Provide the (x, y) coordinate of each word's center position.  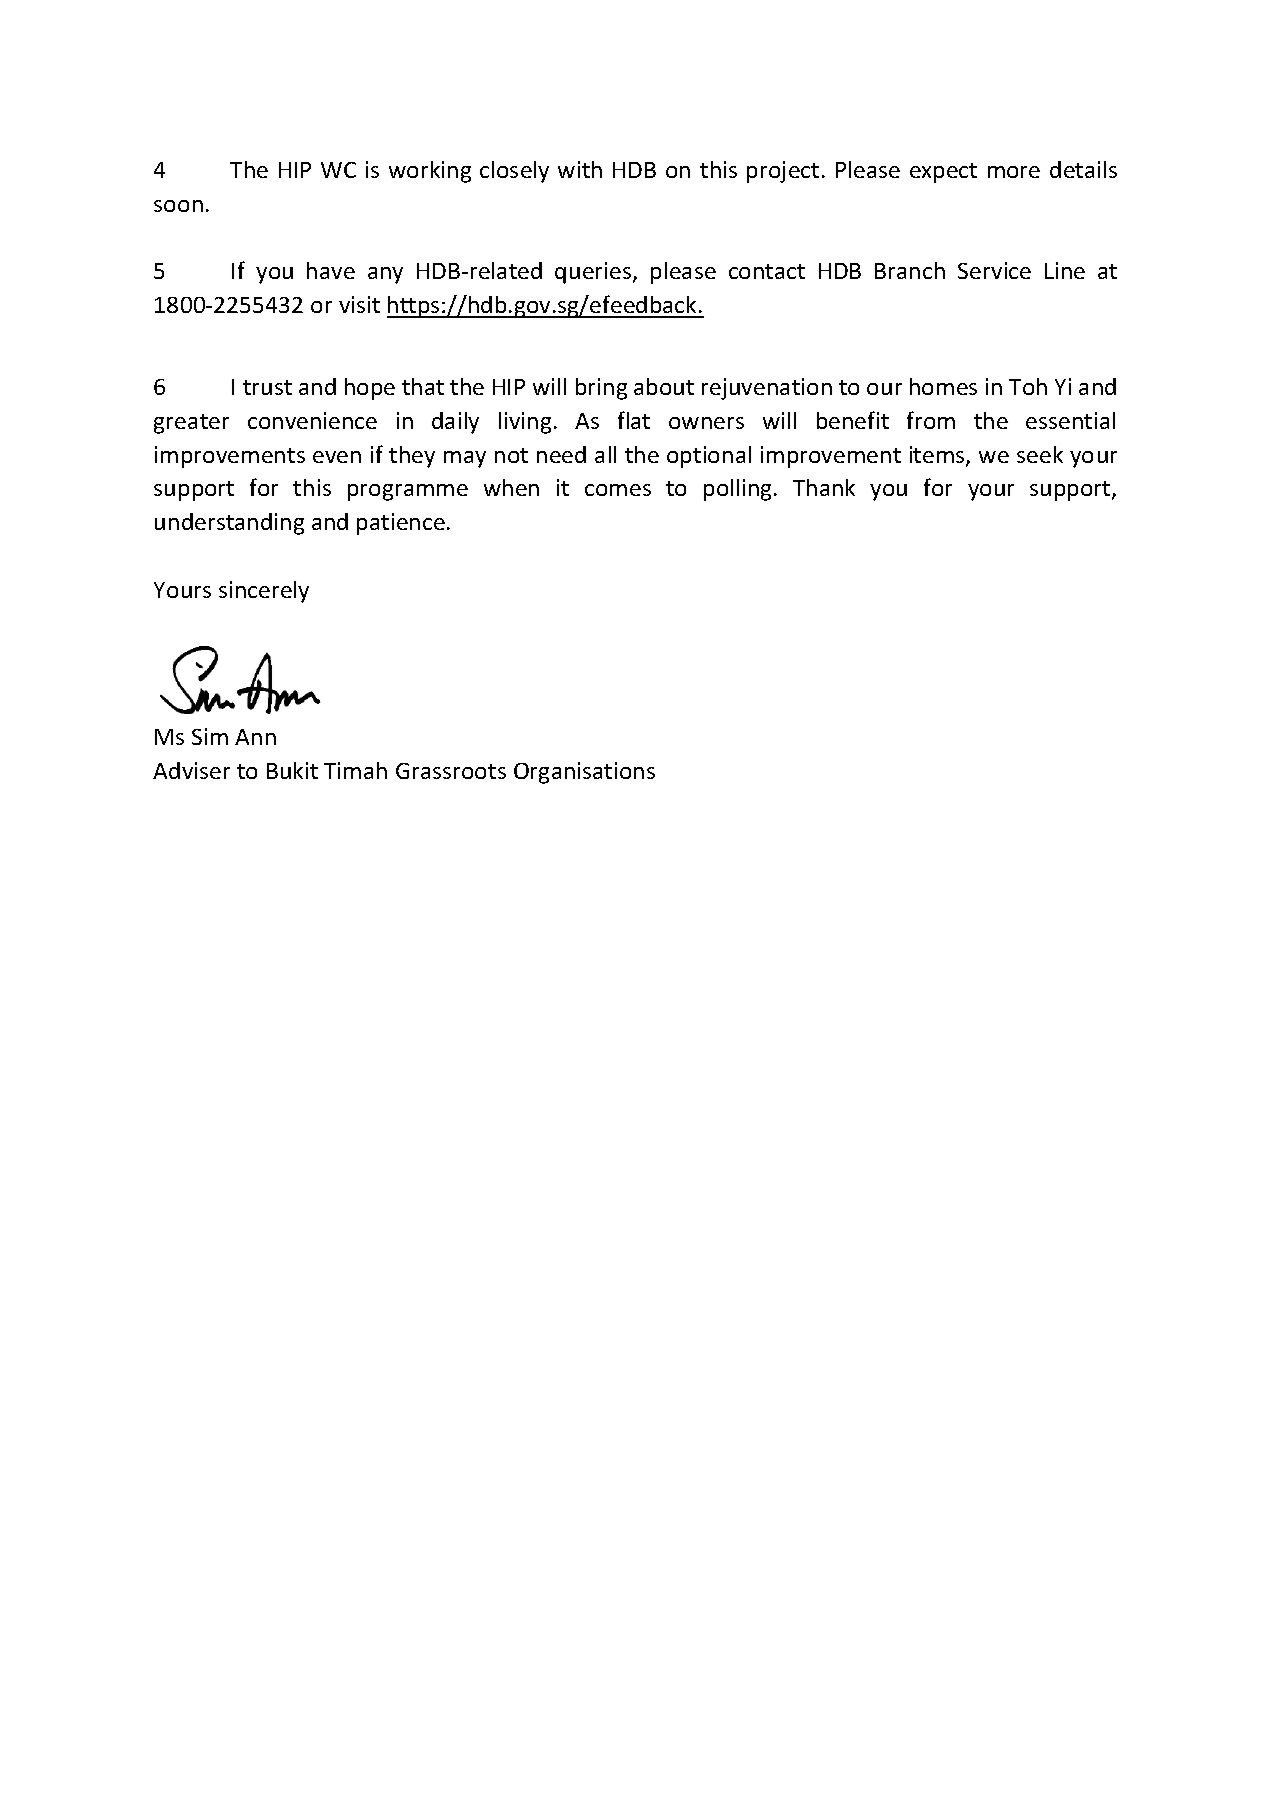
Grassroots (451, 771)
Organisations (584, 773)
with (580, 169)
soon (178, 206)
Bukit (292, 770)
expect (943, 173)
